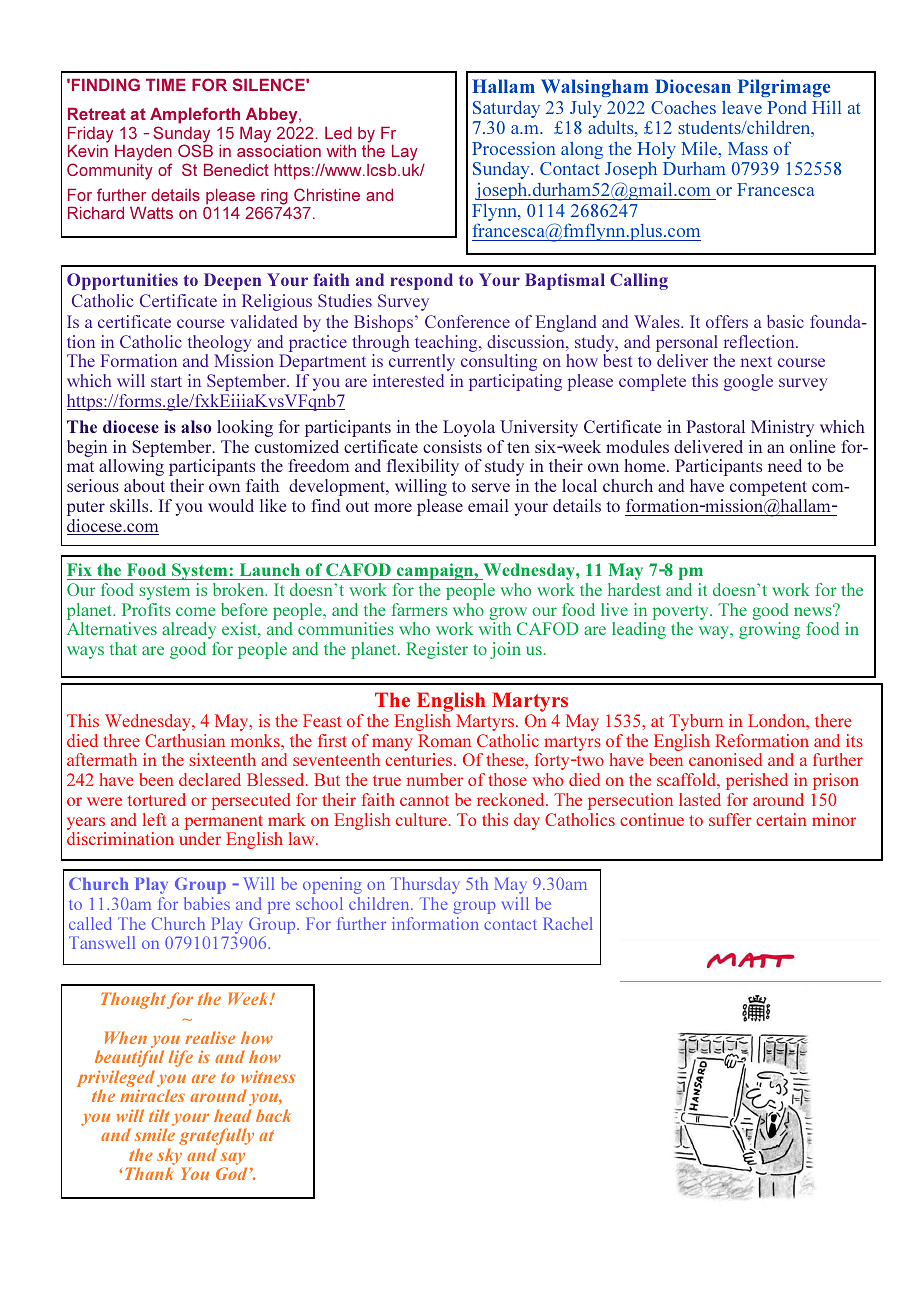 The width and height of the page is (924, 1308). What do you see at coordinates (730, 819) in the page?
I see `suffer` at bounding box center [730, 819].
